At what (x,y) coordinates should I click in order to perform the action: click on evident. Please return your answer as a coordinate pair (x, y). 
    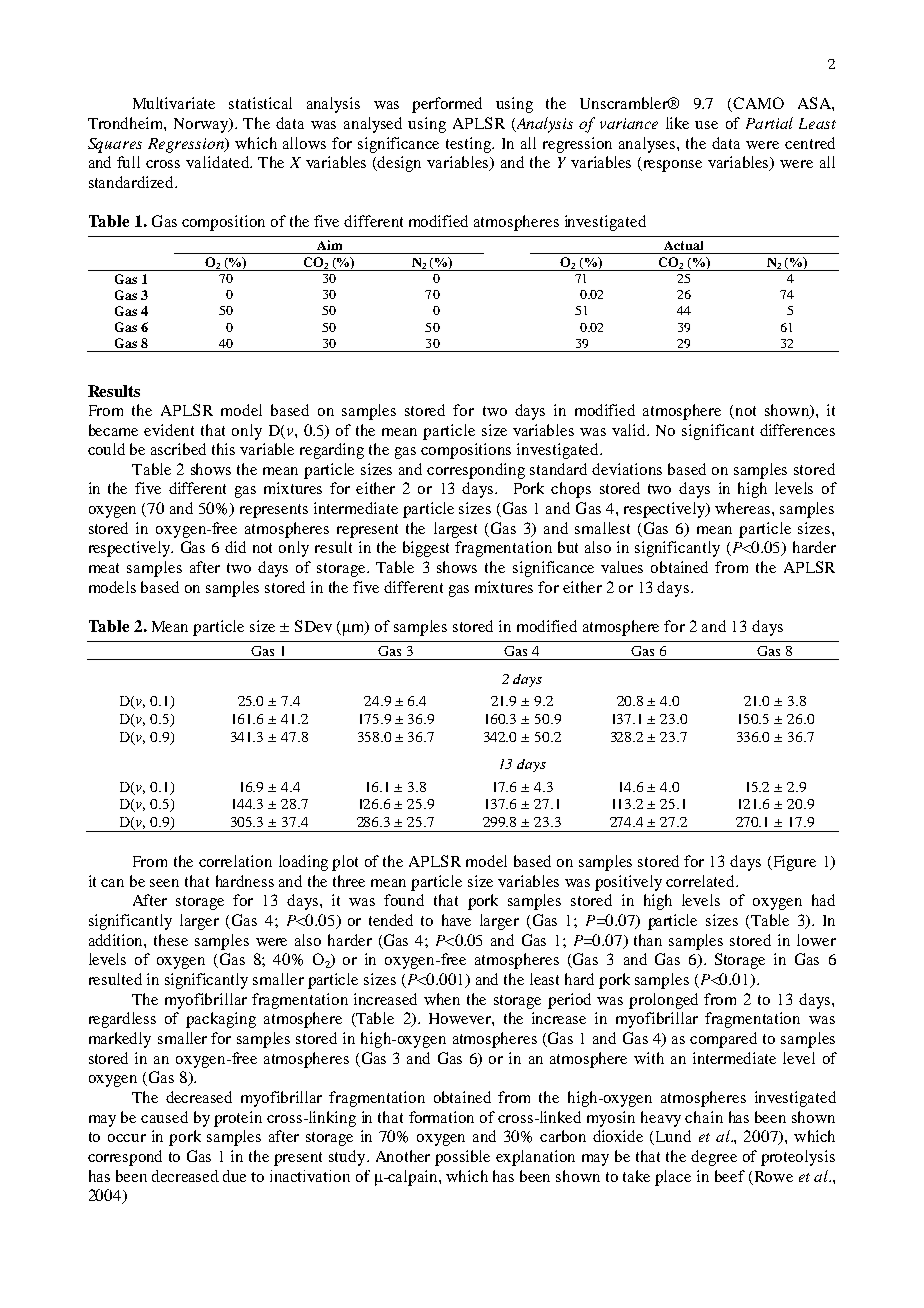
    Looking at the image, I should click on (169, 430).
